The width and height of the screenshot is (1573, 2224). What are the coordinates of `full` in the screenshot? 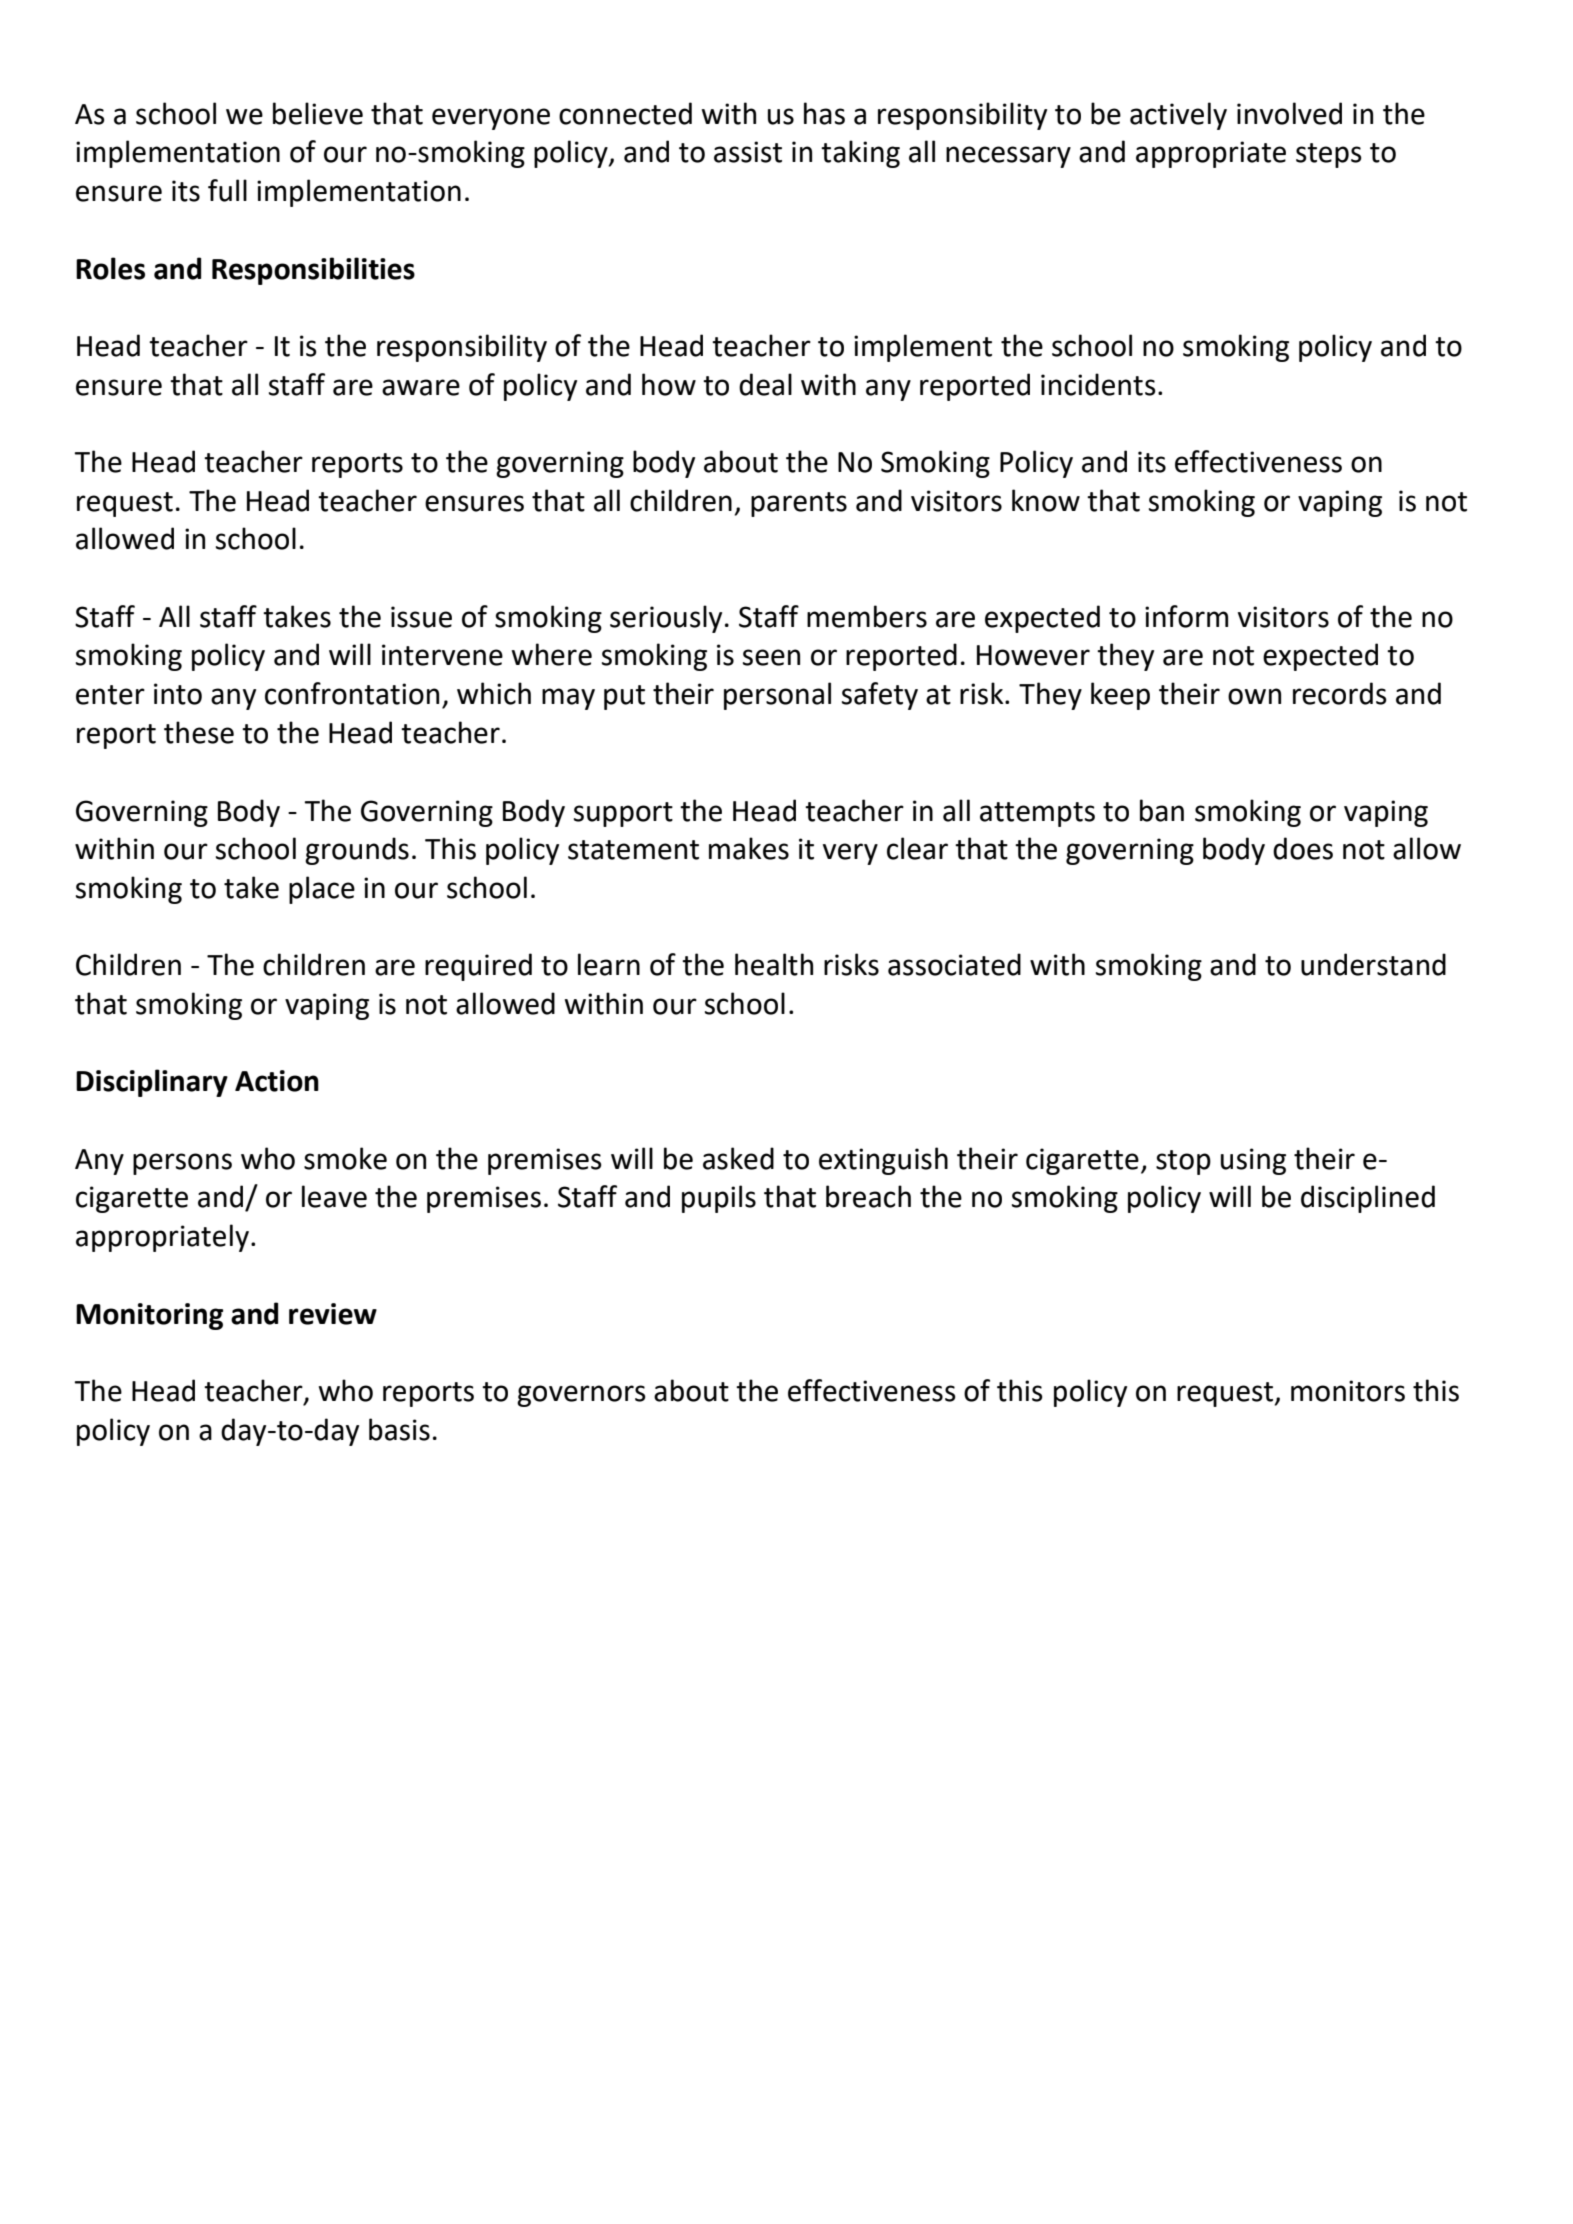 It's located at (227, 190).
